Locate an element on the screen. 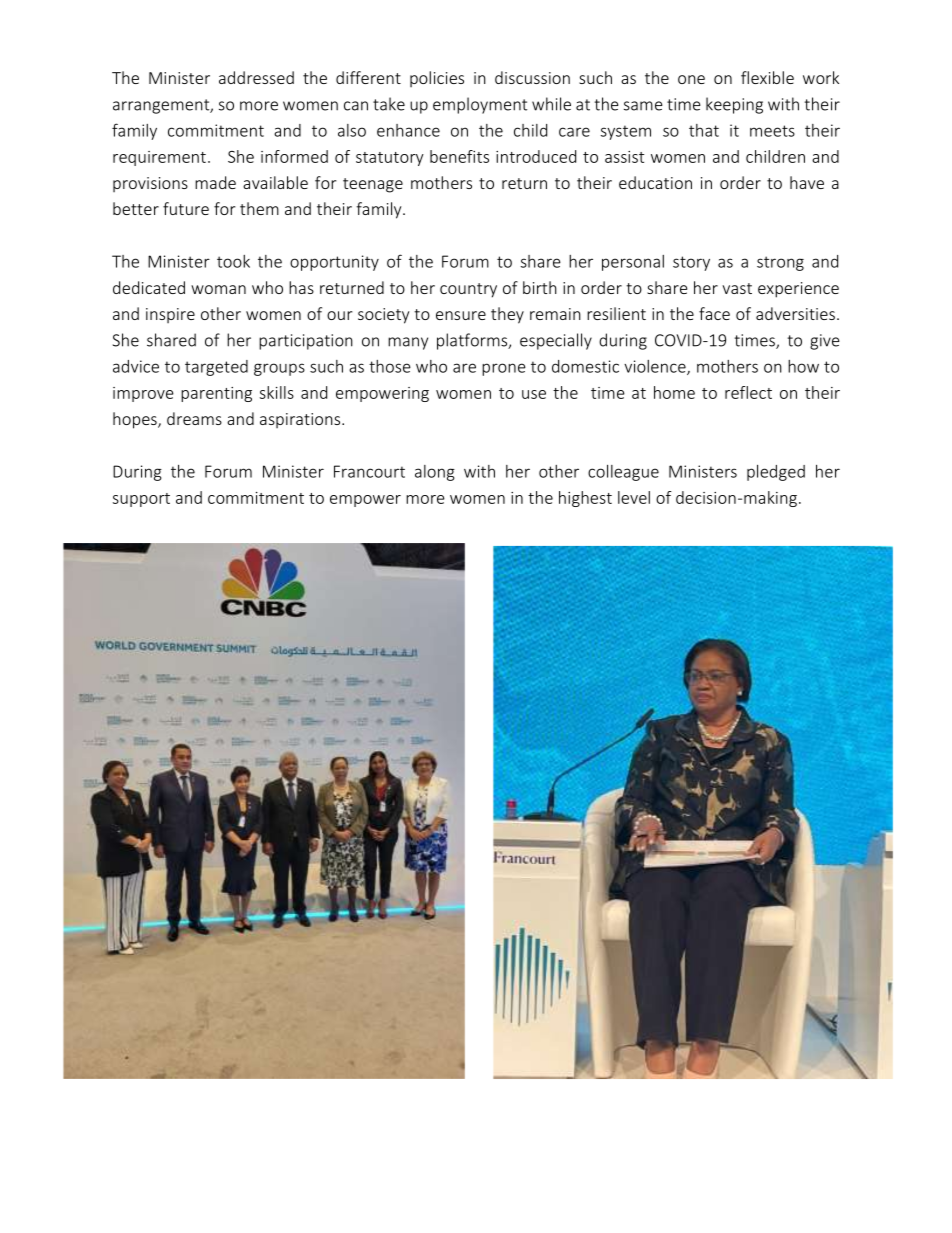 The image size is (952, 1233). flexible is located at coordinates (767, 77).
